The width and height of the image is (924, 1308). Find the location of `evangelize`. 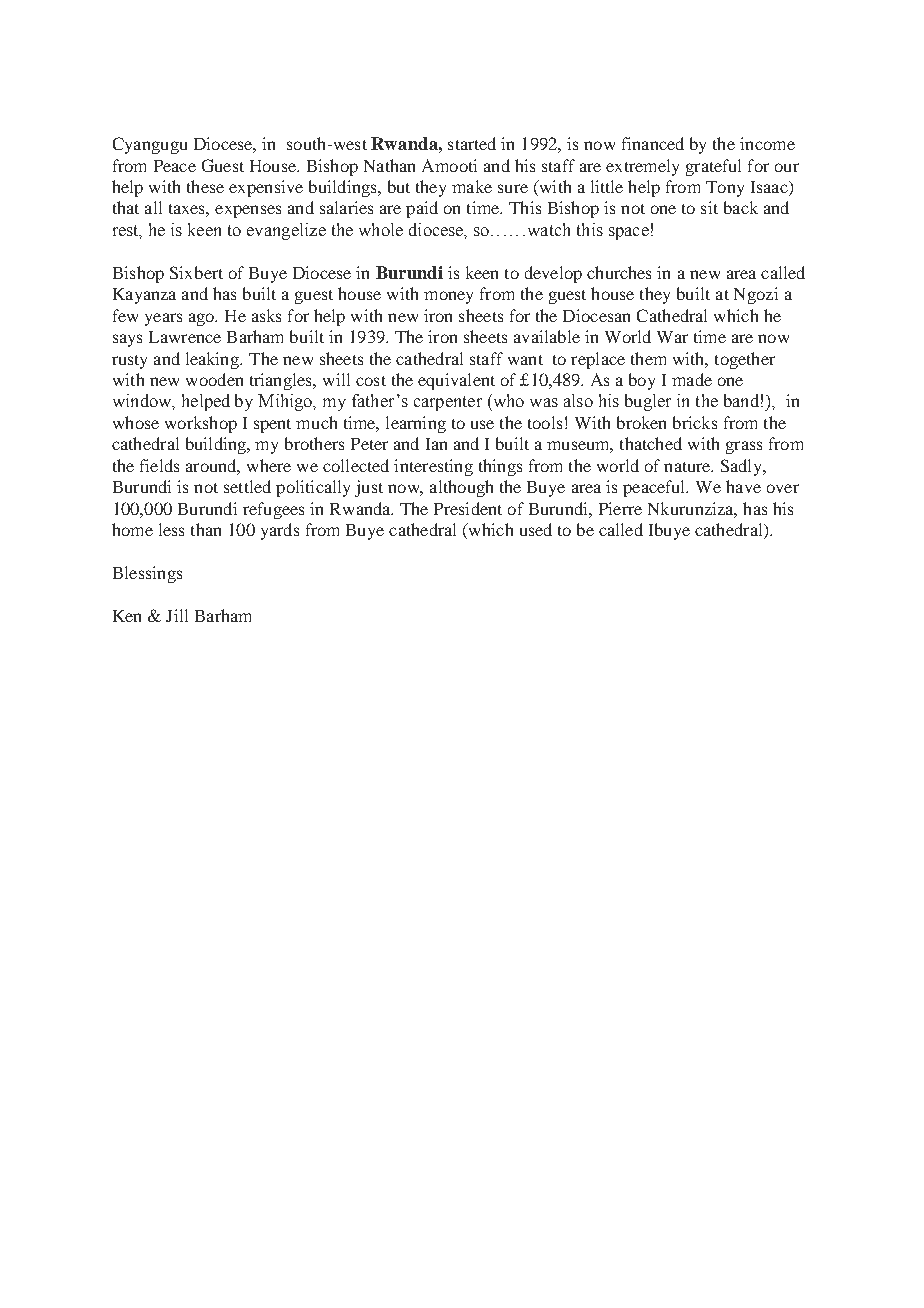

evangelize is located at coordinates (286, 231).
